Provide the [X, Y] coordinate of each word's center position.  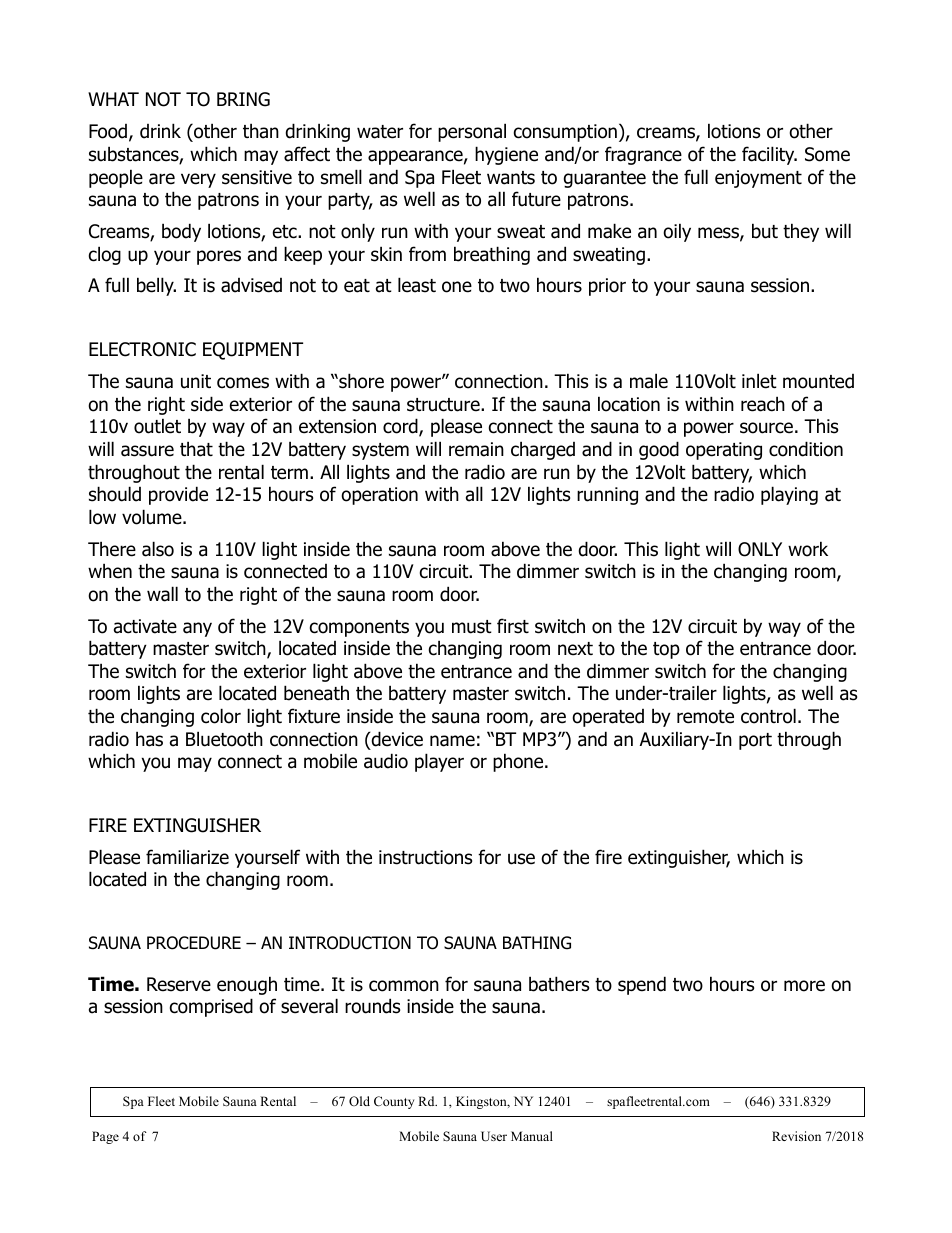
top [666, 650]
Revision [796, 1136]
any [197, 629]
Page [105, 1137]
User [494, 1136]
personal [472, 132]
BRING [243, 99]
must [472, 627]
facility [769, 155]
